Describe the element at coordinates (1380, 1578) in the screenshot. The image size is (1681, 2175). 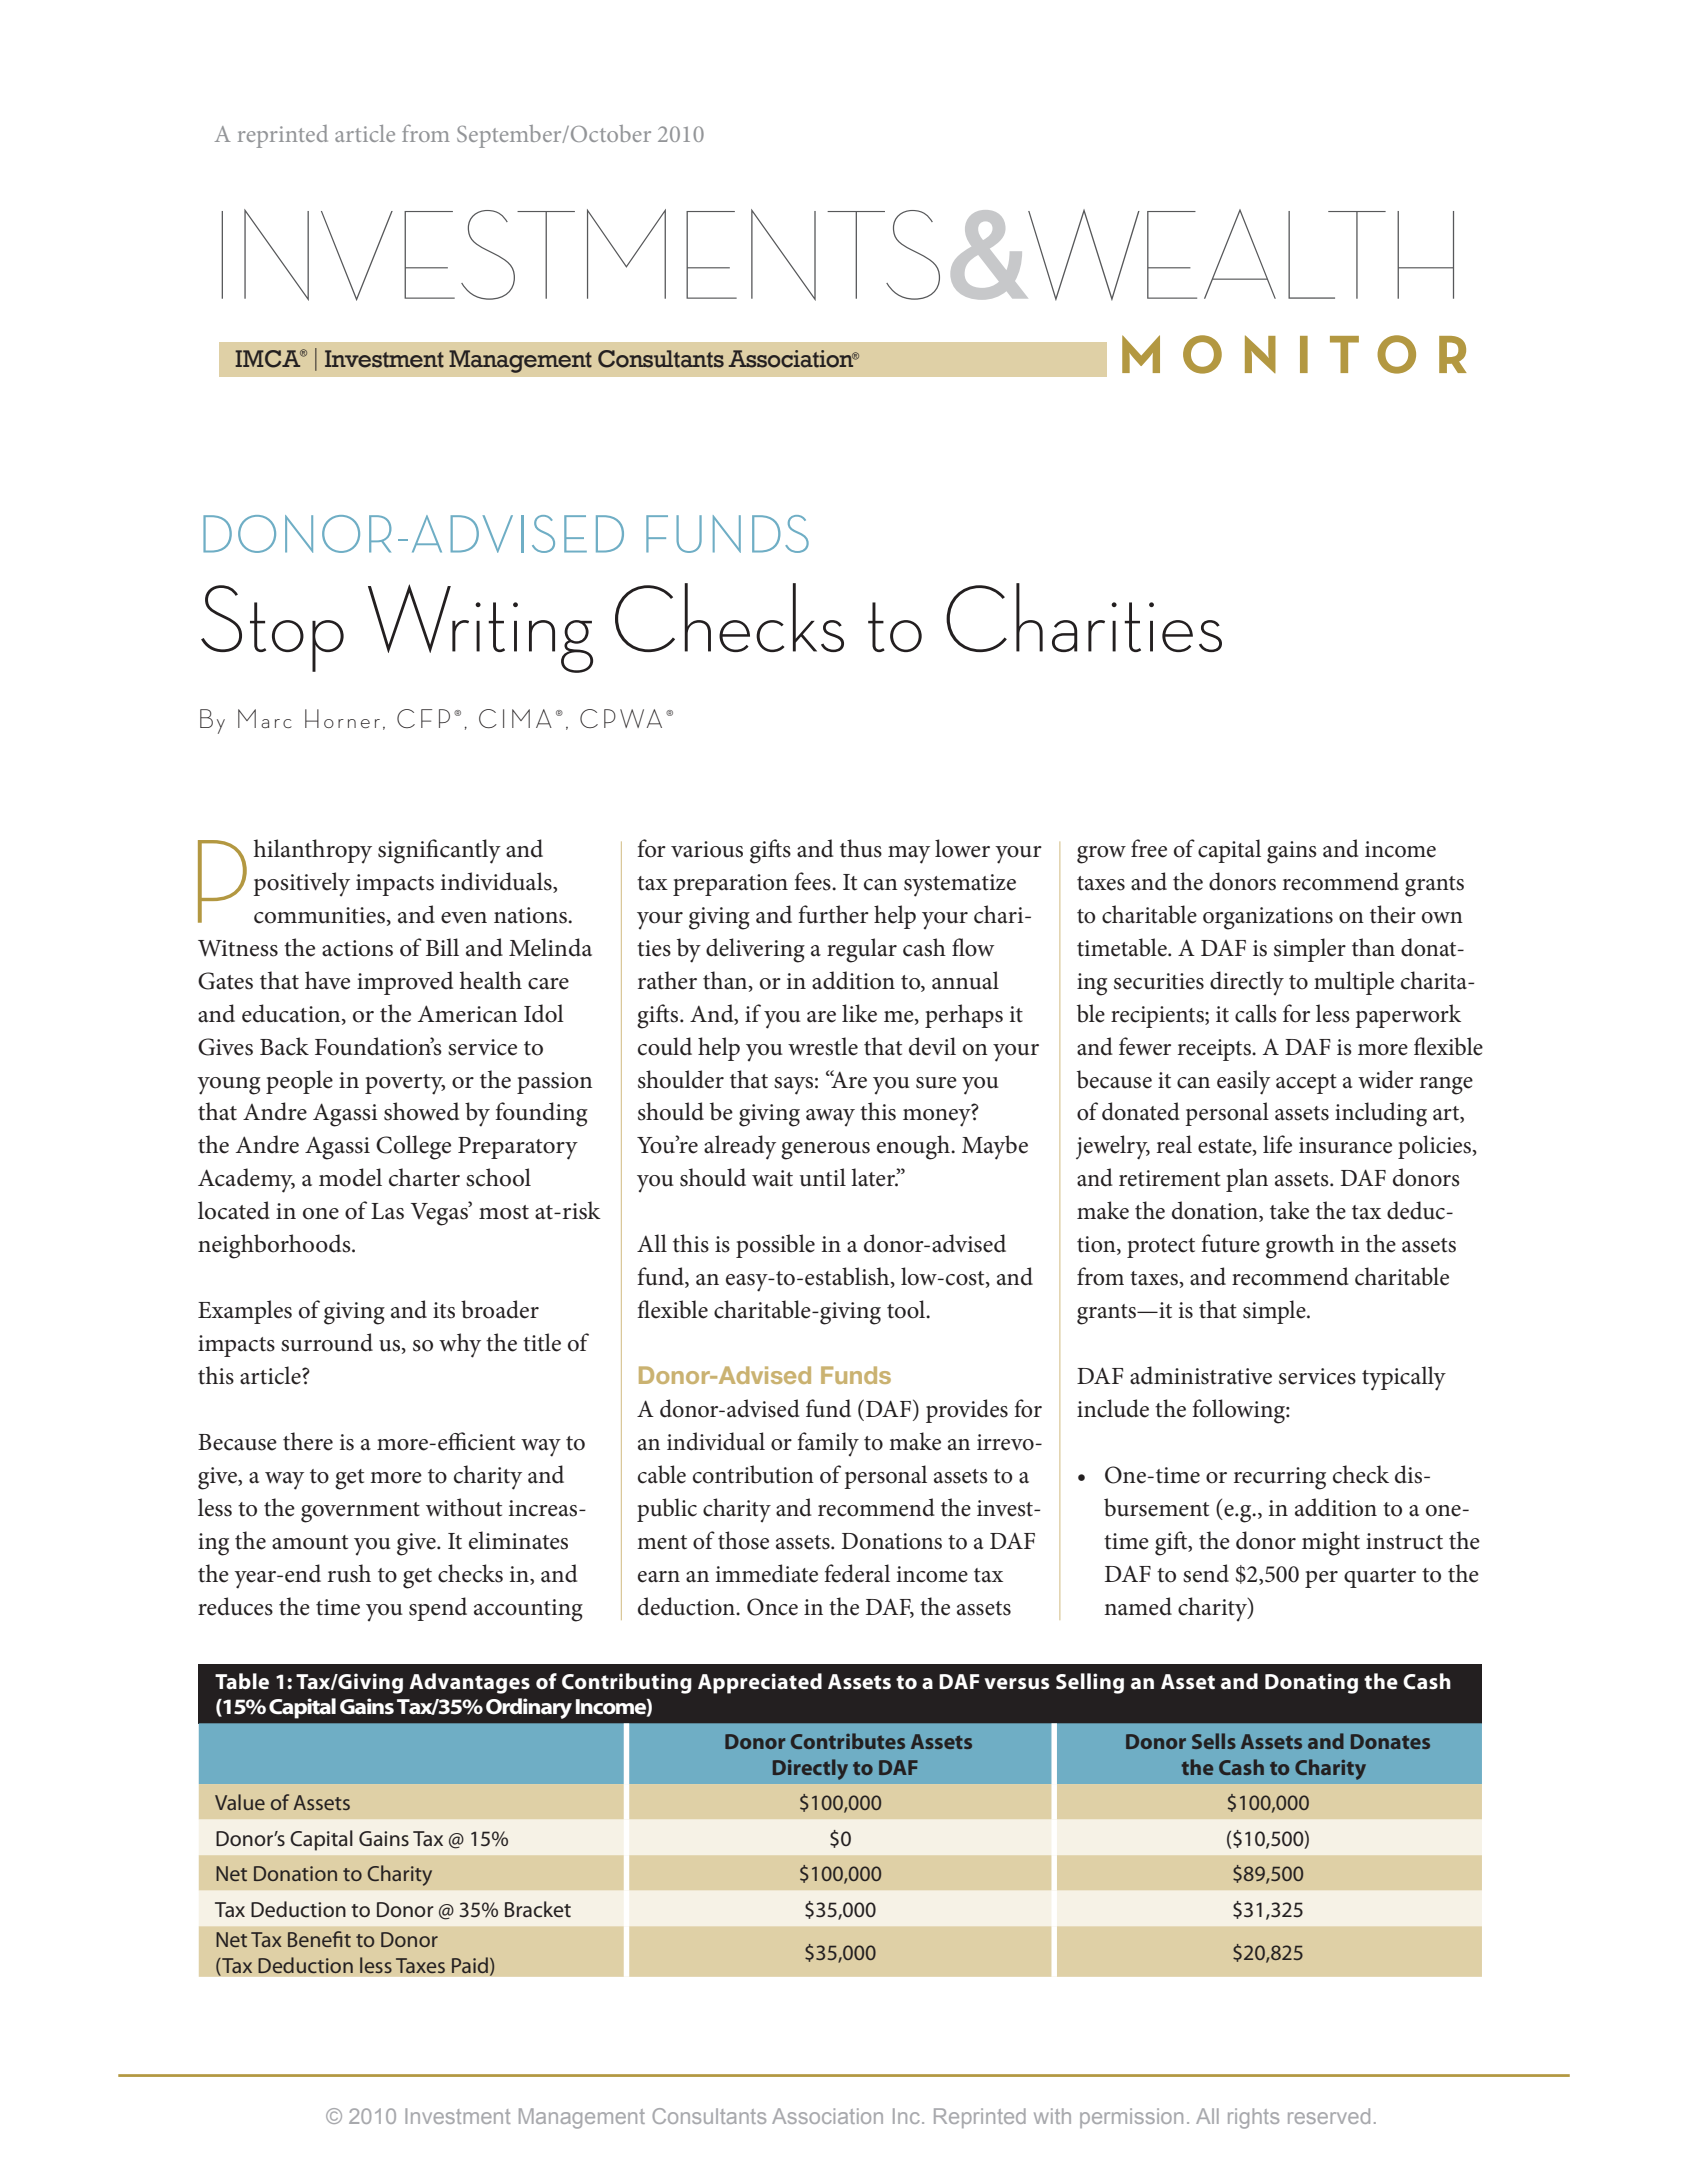
I see `quarter` at that location.
